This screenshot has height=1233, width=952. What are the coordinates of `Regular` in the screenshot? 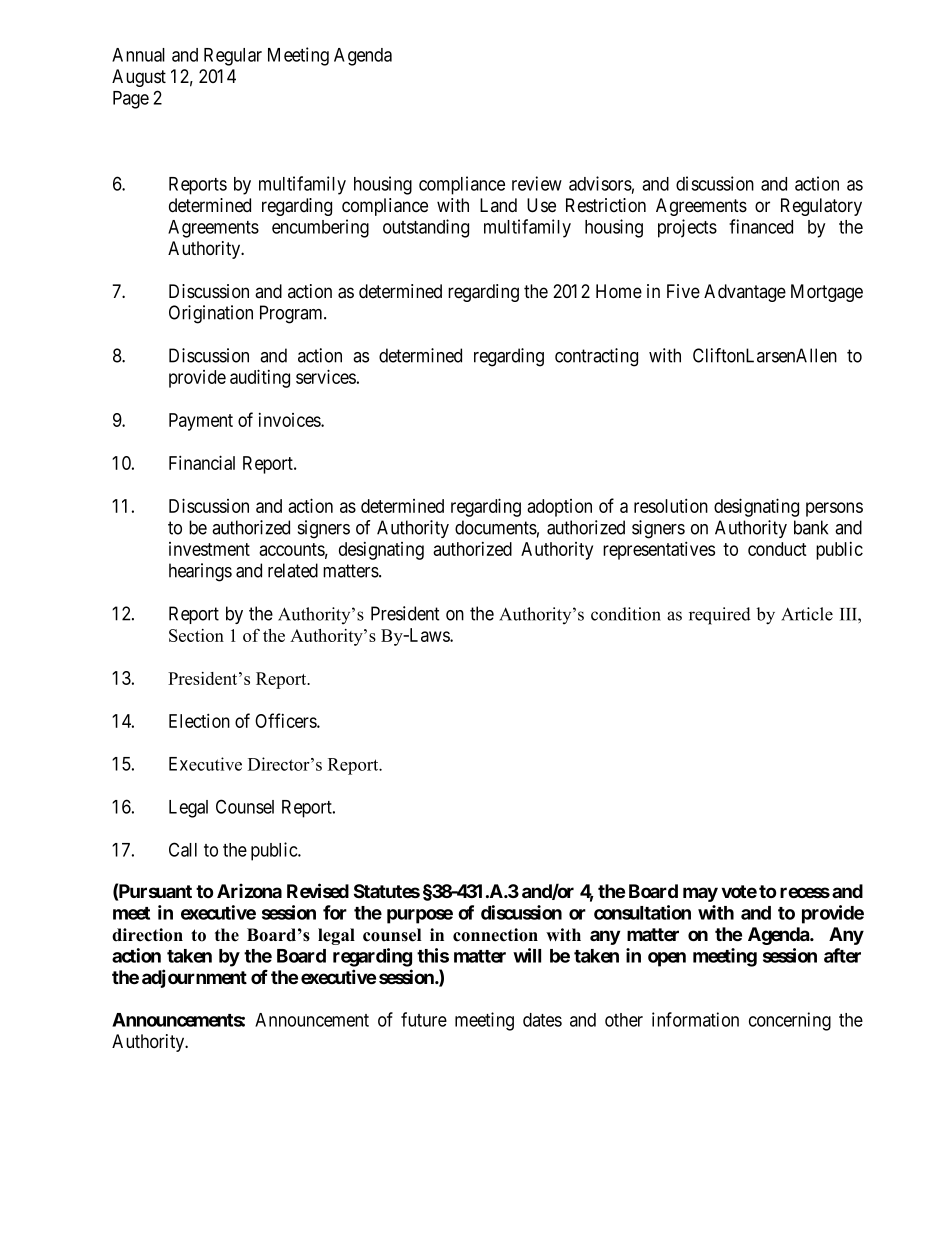 It's located at (233, 57).
